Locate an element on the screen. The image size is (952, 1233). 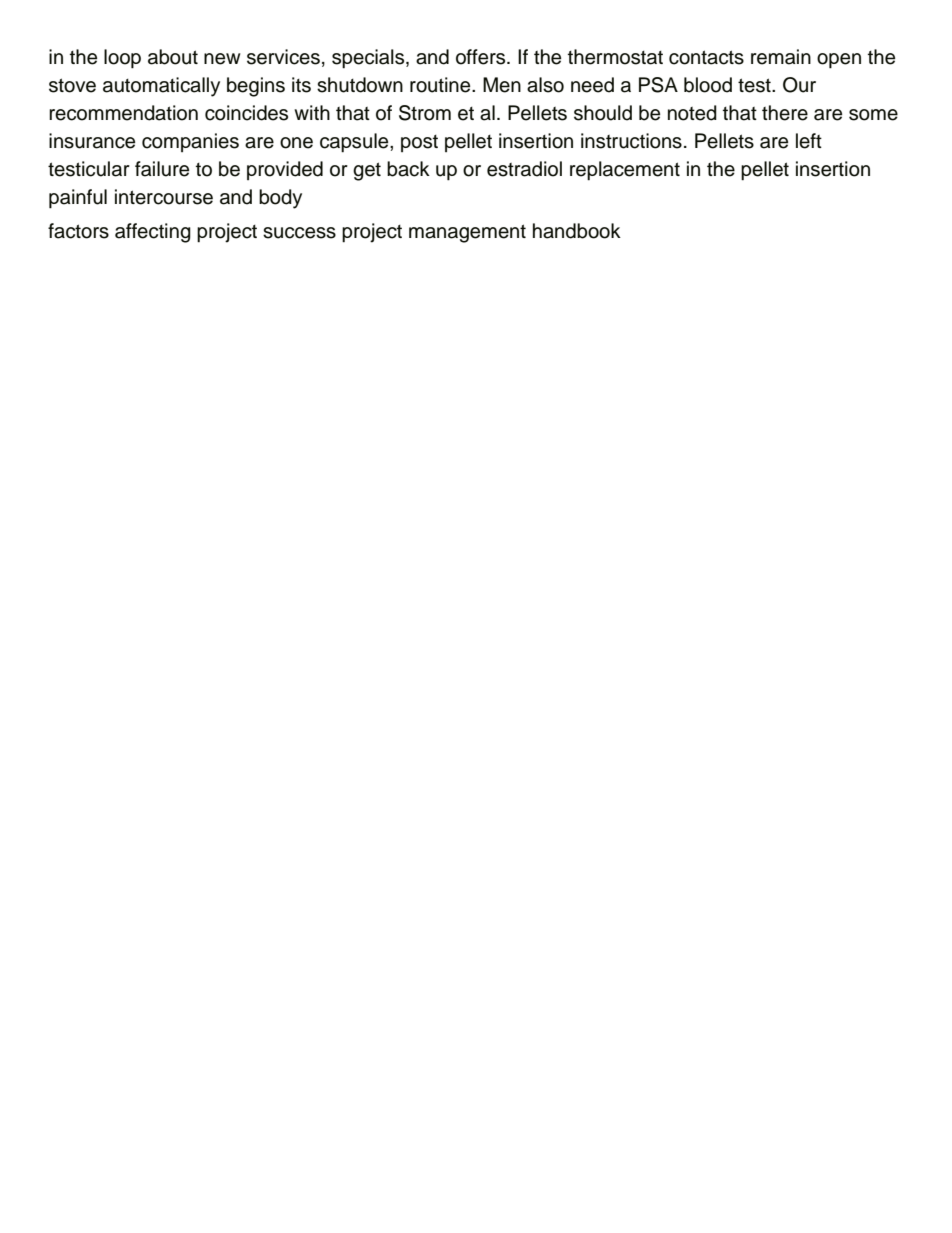
about is located at coordinates (173, 57).
